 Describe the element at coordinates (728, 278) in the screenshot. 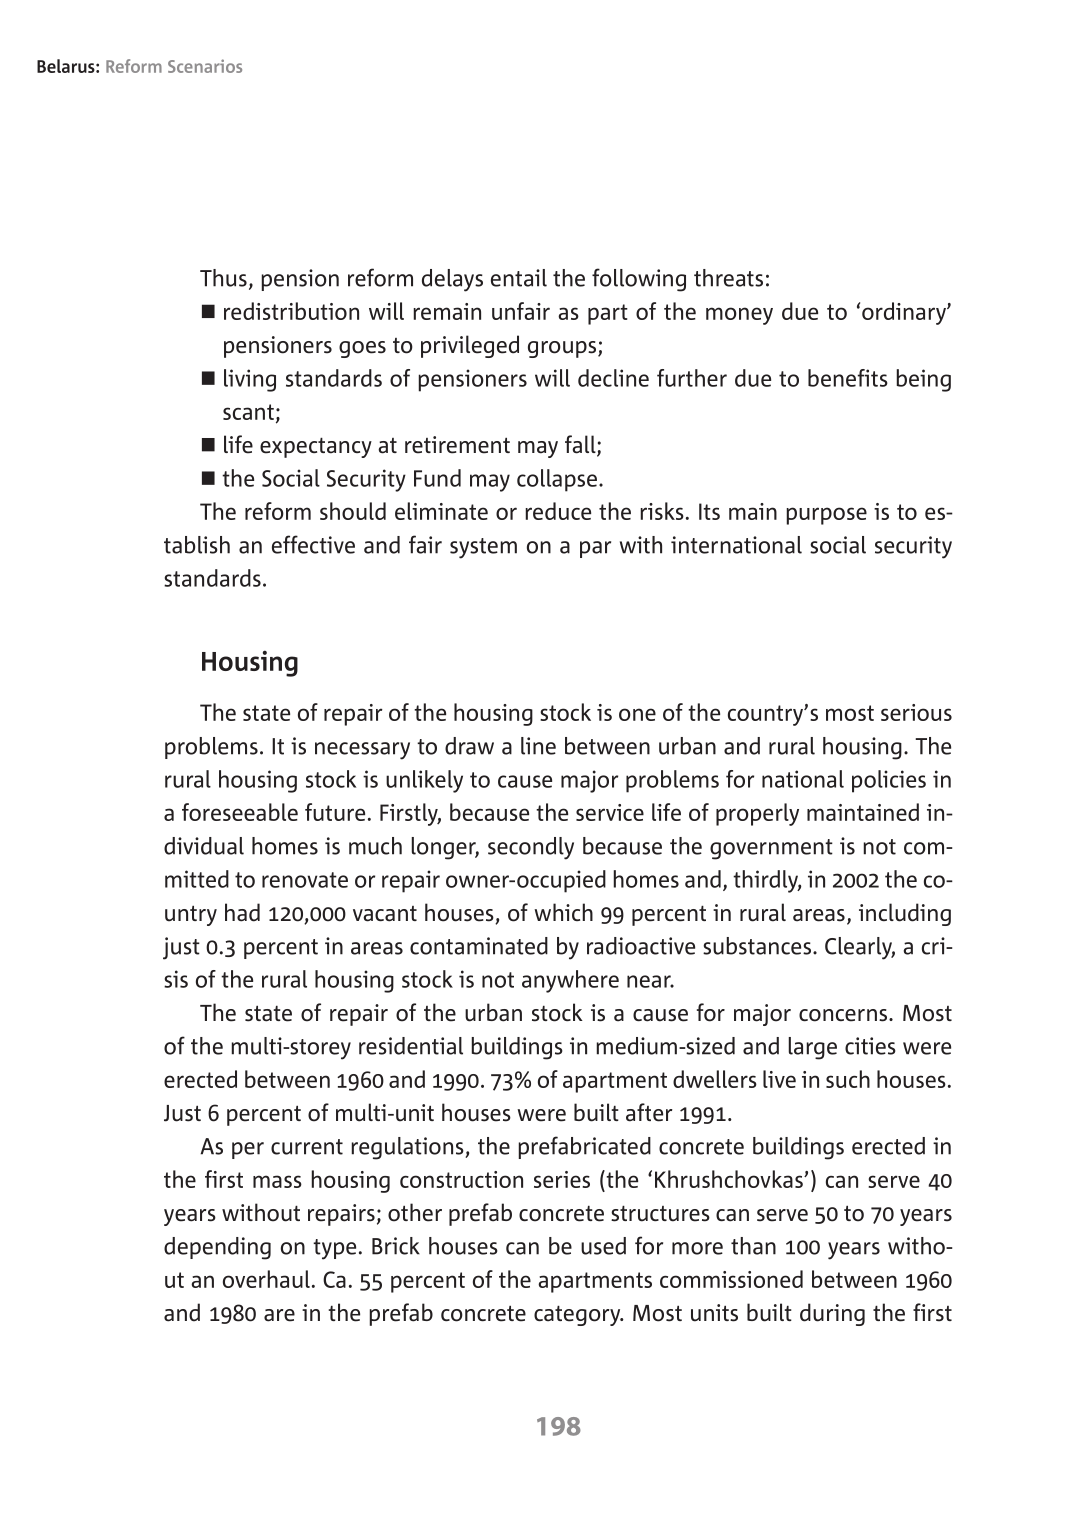

I see `threats` at that location.
